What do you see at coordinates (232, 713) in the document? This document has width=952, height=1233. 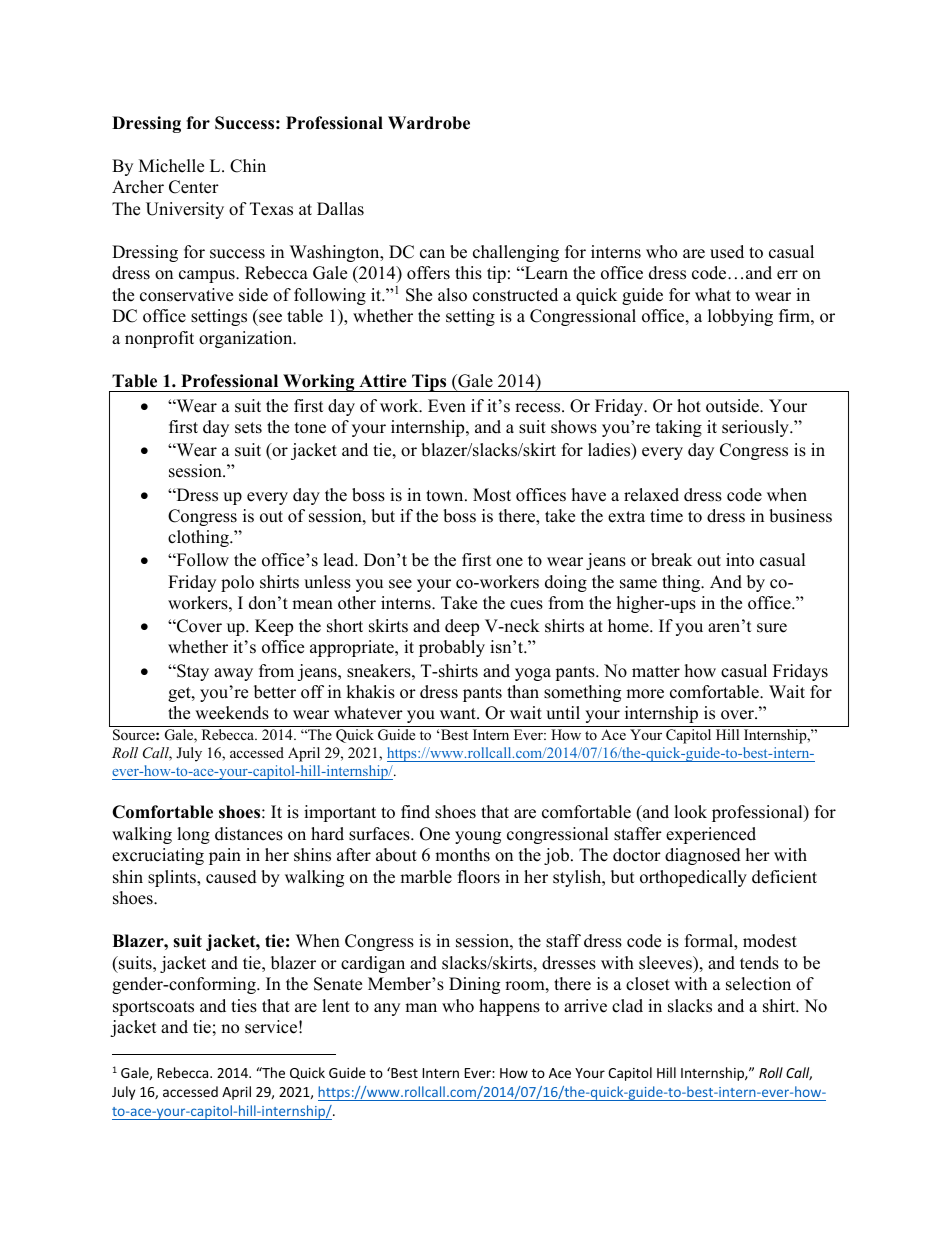 I see `weekends` at bounding box center [232, 713].
